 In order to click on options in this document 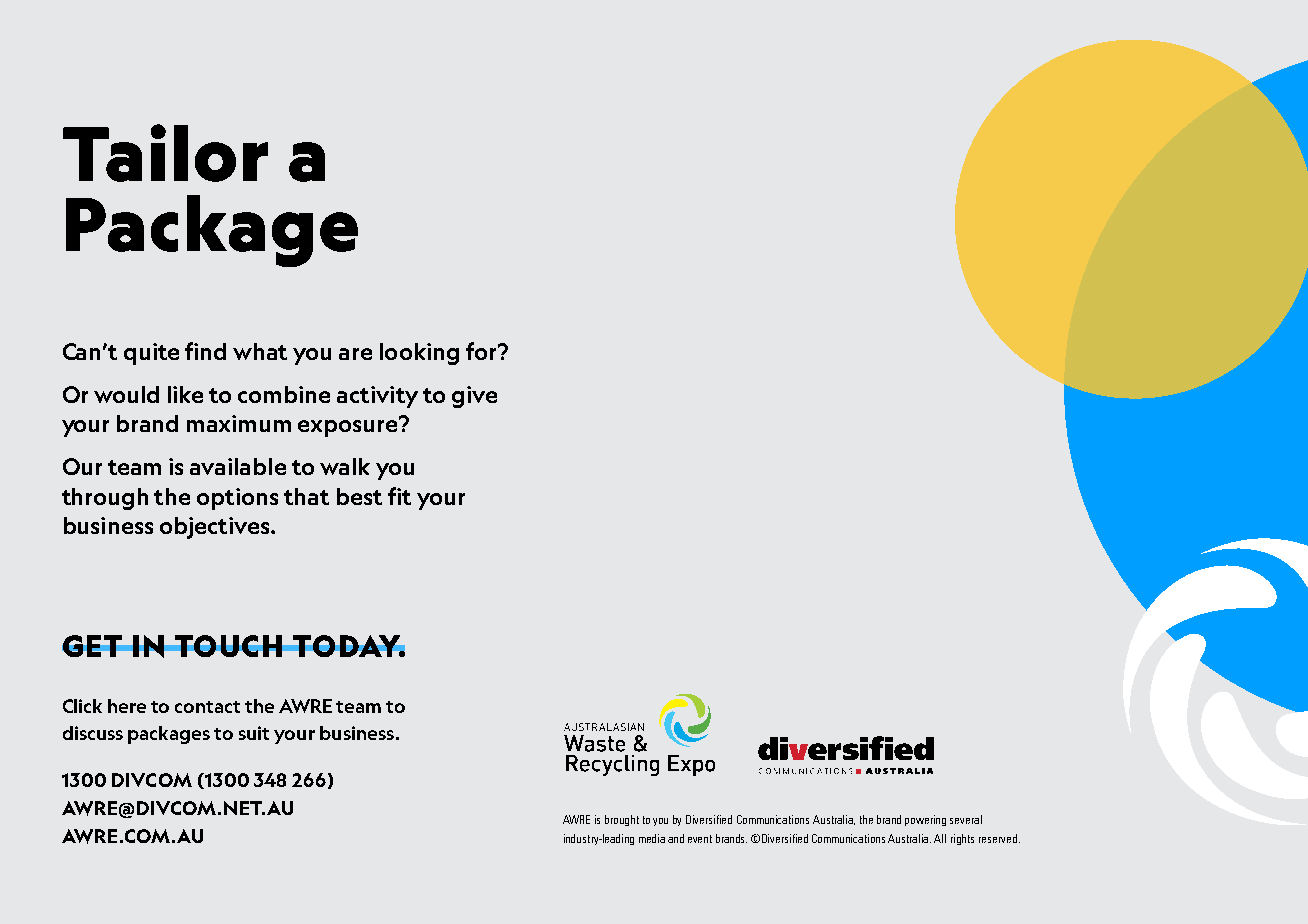, I will do `click(237, 499)`.
